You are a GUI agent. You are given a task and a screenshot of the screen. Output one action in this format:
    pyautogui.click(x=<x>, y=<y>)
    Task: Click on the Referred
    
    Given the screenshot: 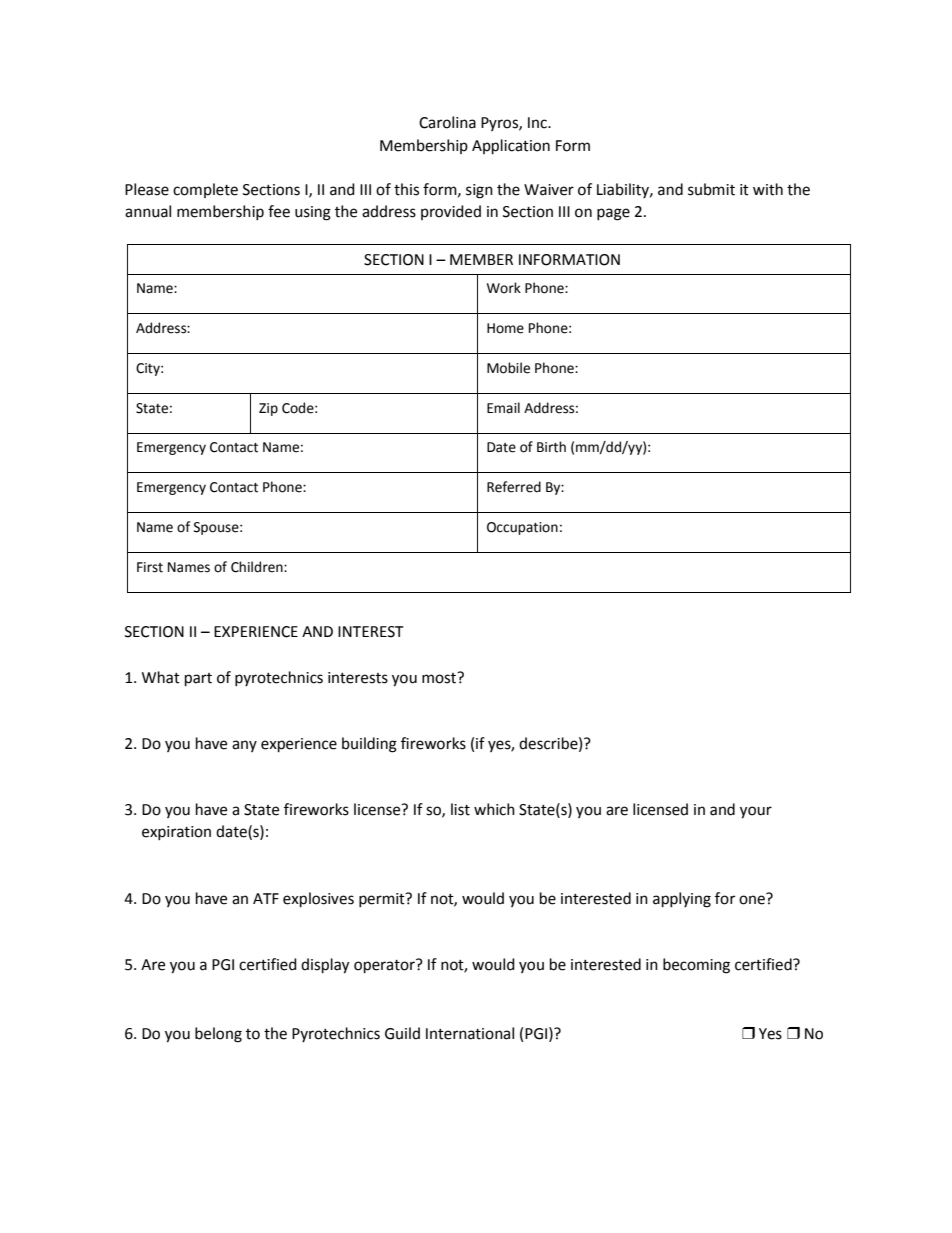 What is the action you would take?
    pyautogui.click(x=514, y=487)
